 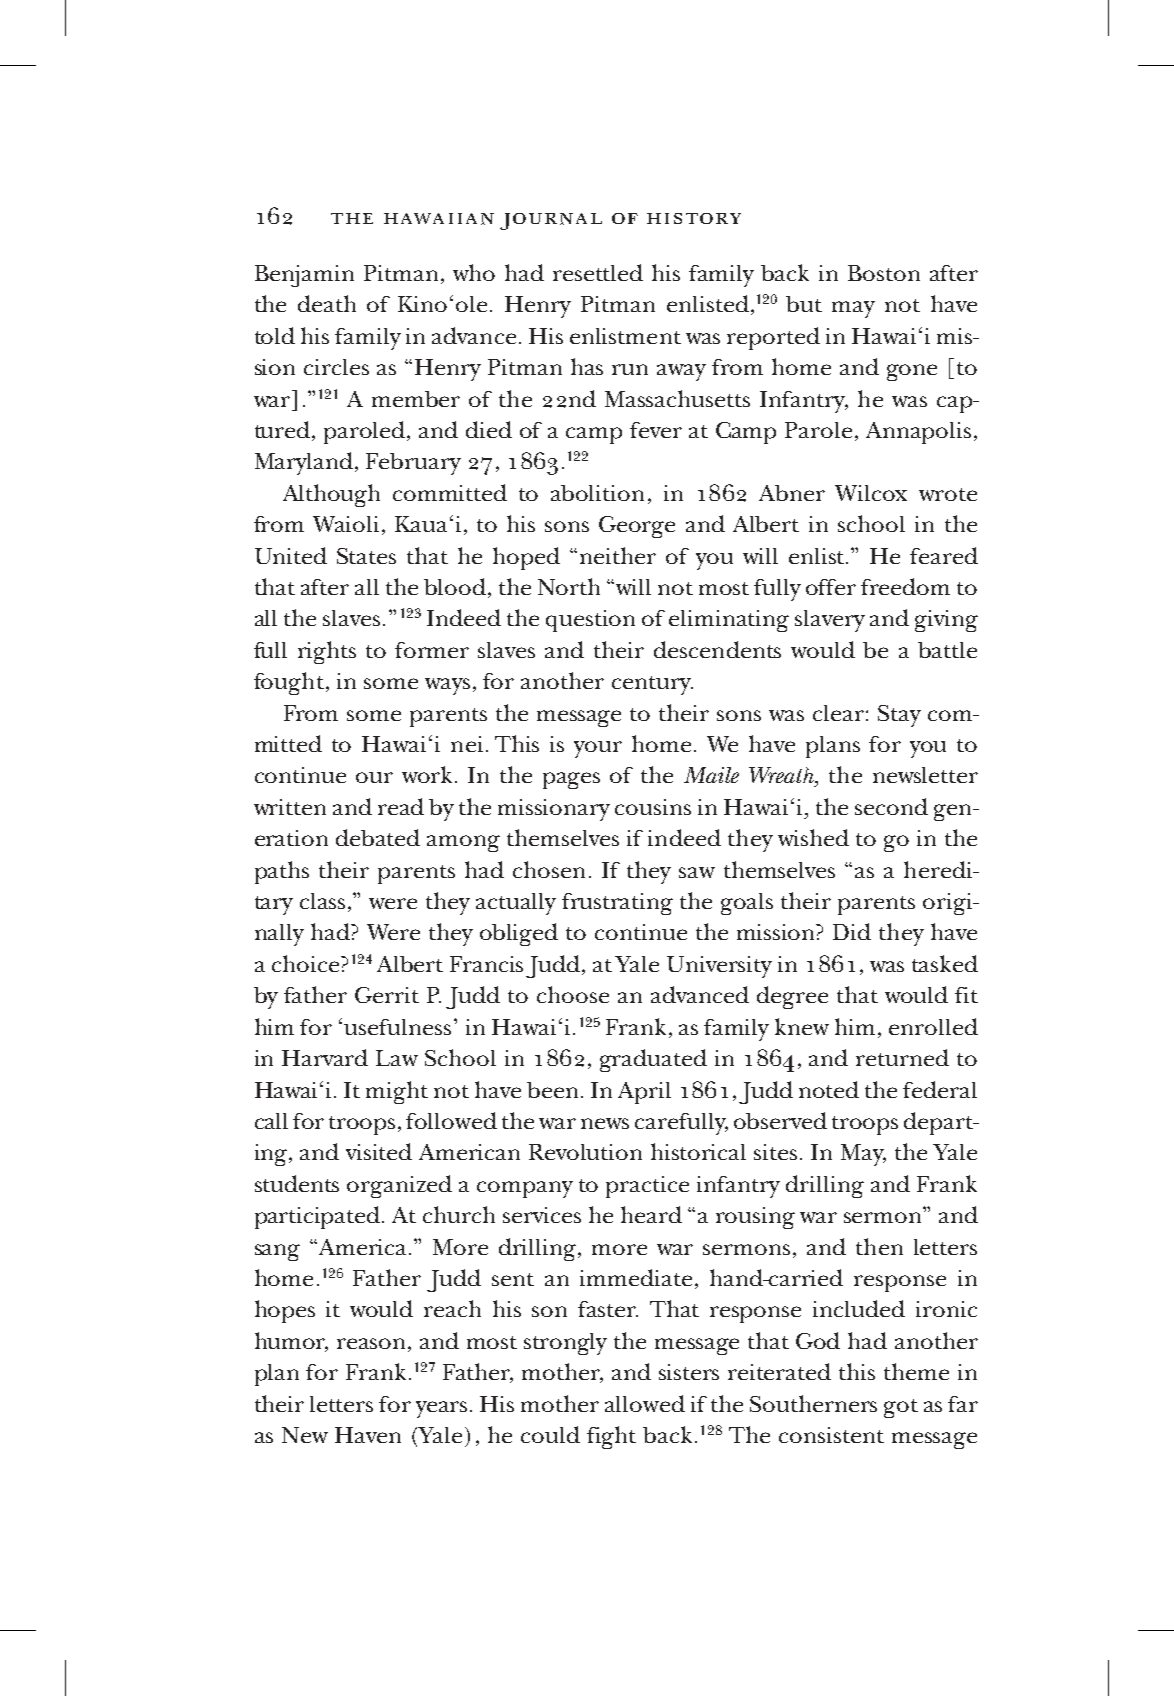 What do you see at coordinates (304, 276) in the screenshot?
I see `Benjamin` at bounding box center [304, 276].
